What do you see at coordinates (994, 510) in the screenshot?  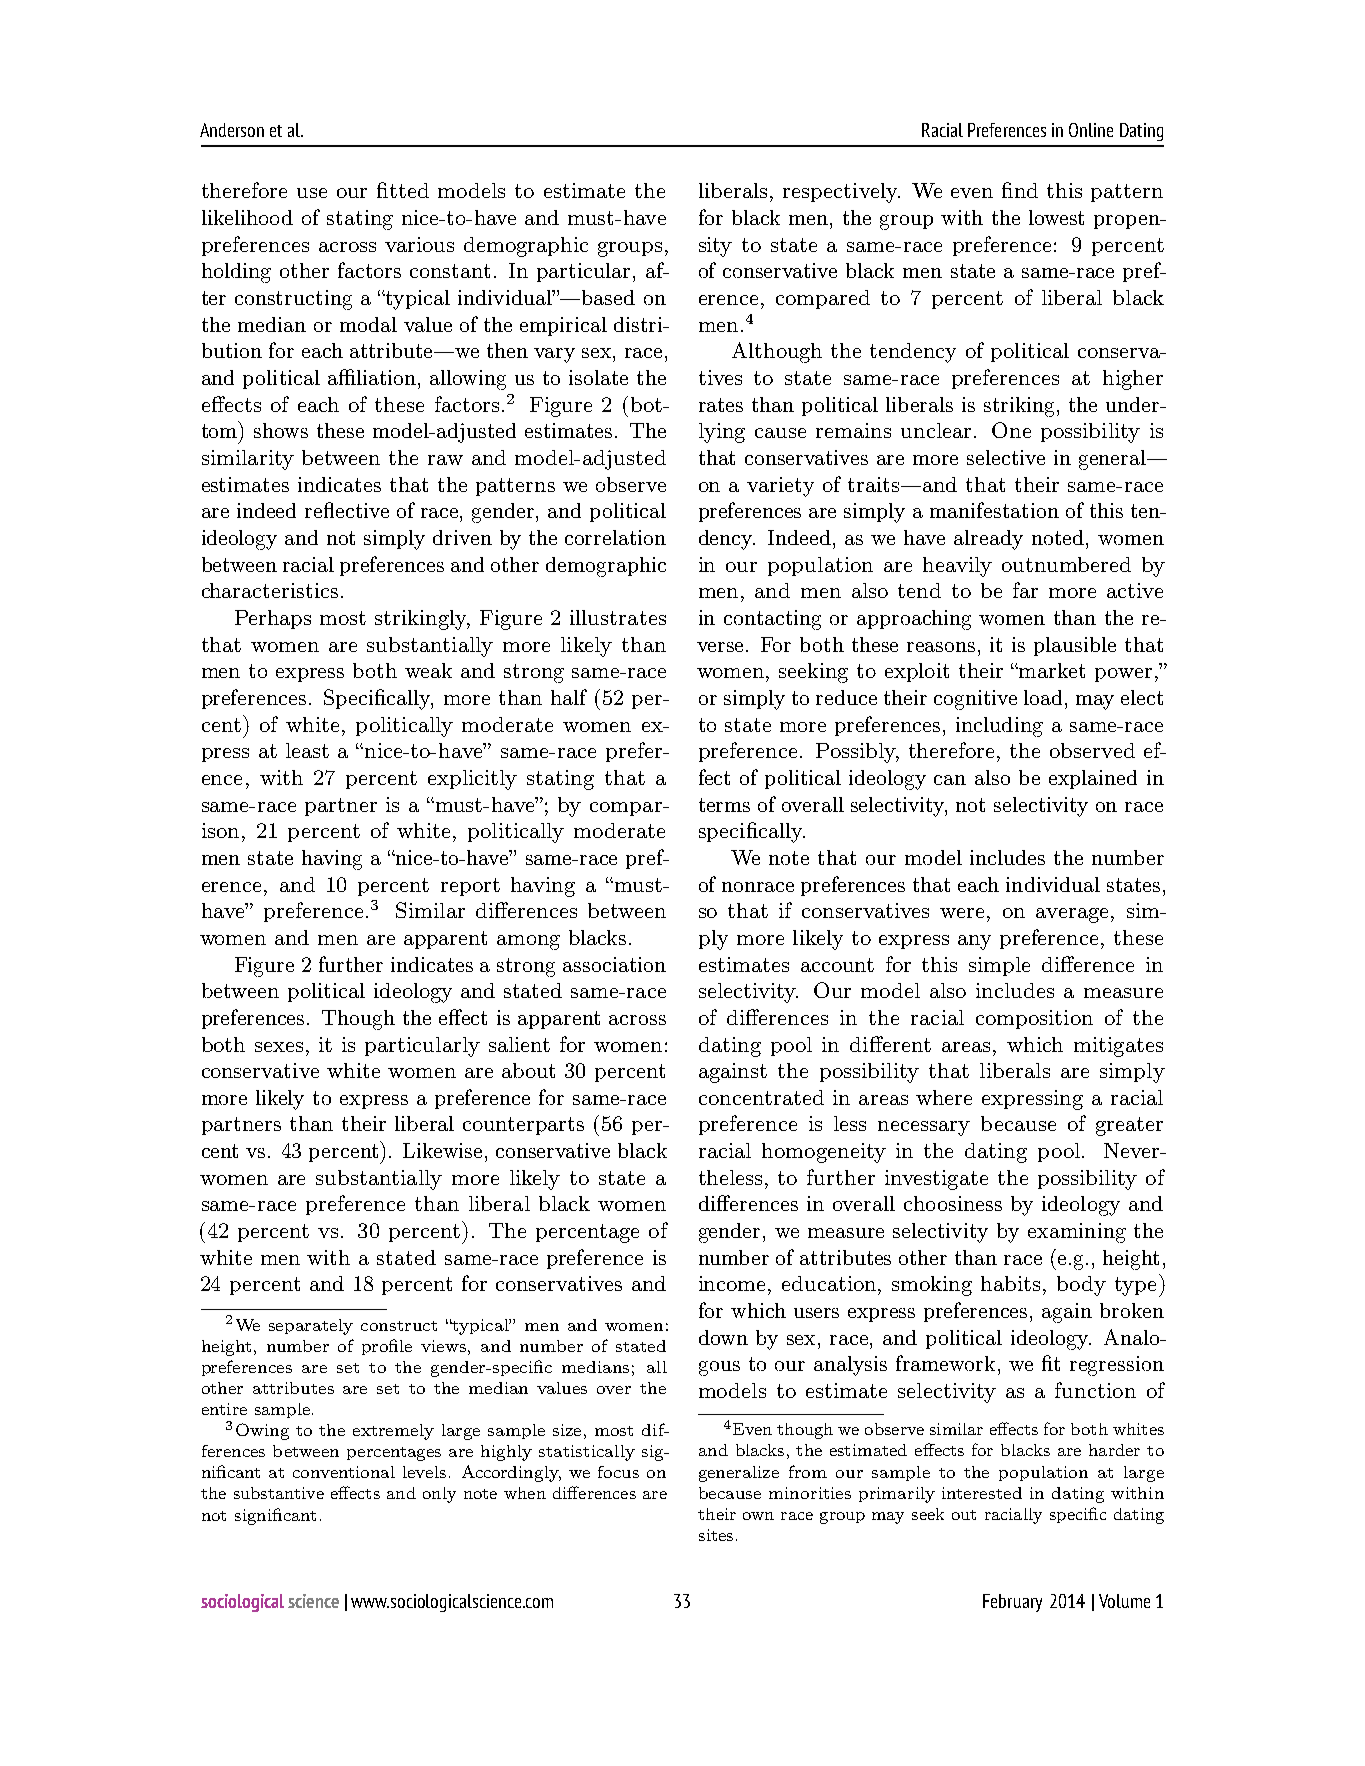 I see `manifestation` at bounding box center [994, 510].
